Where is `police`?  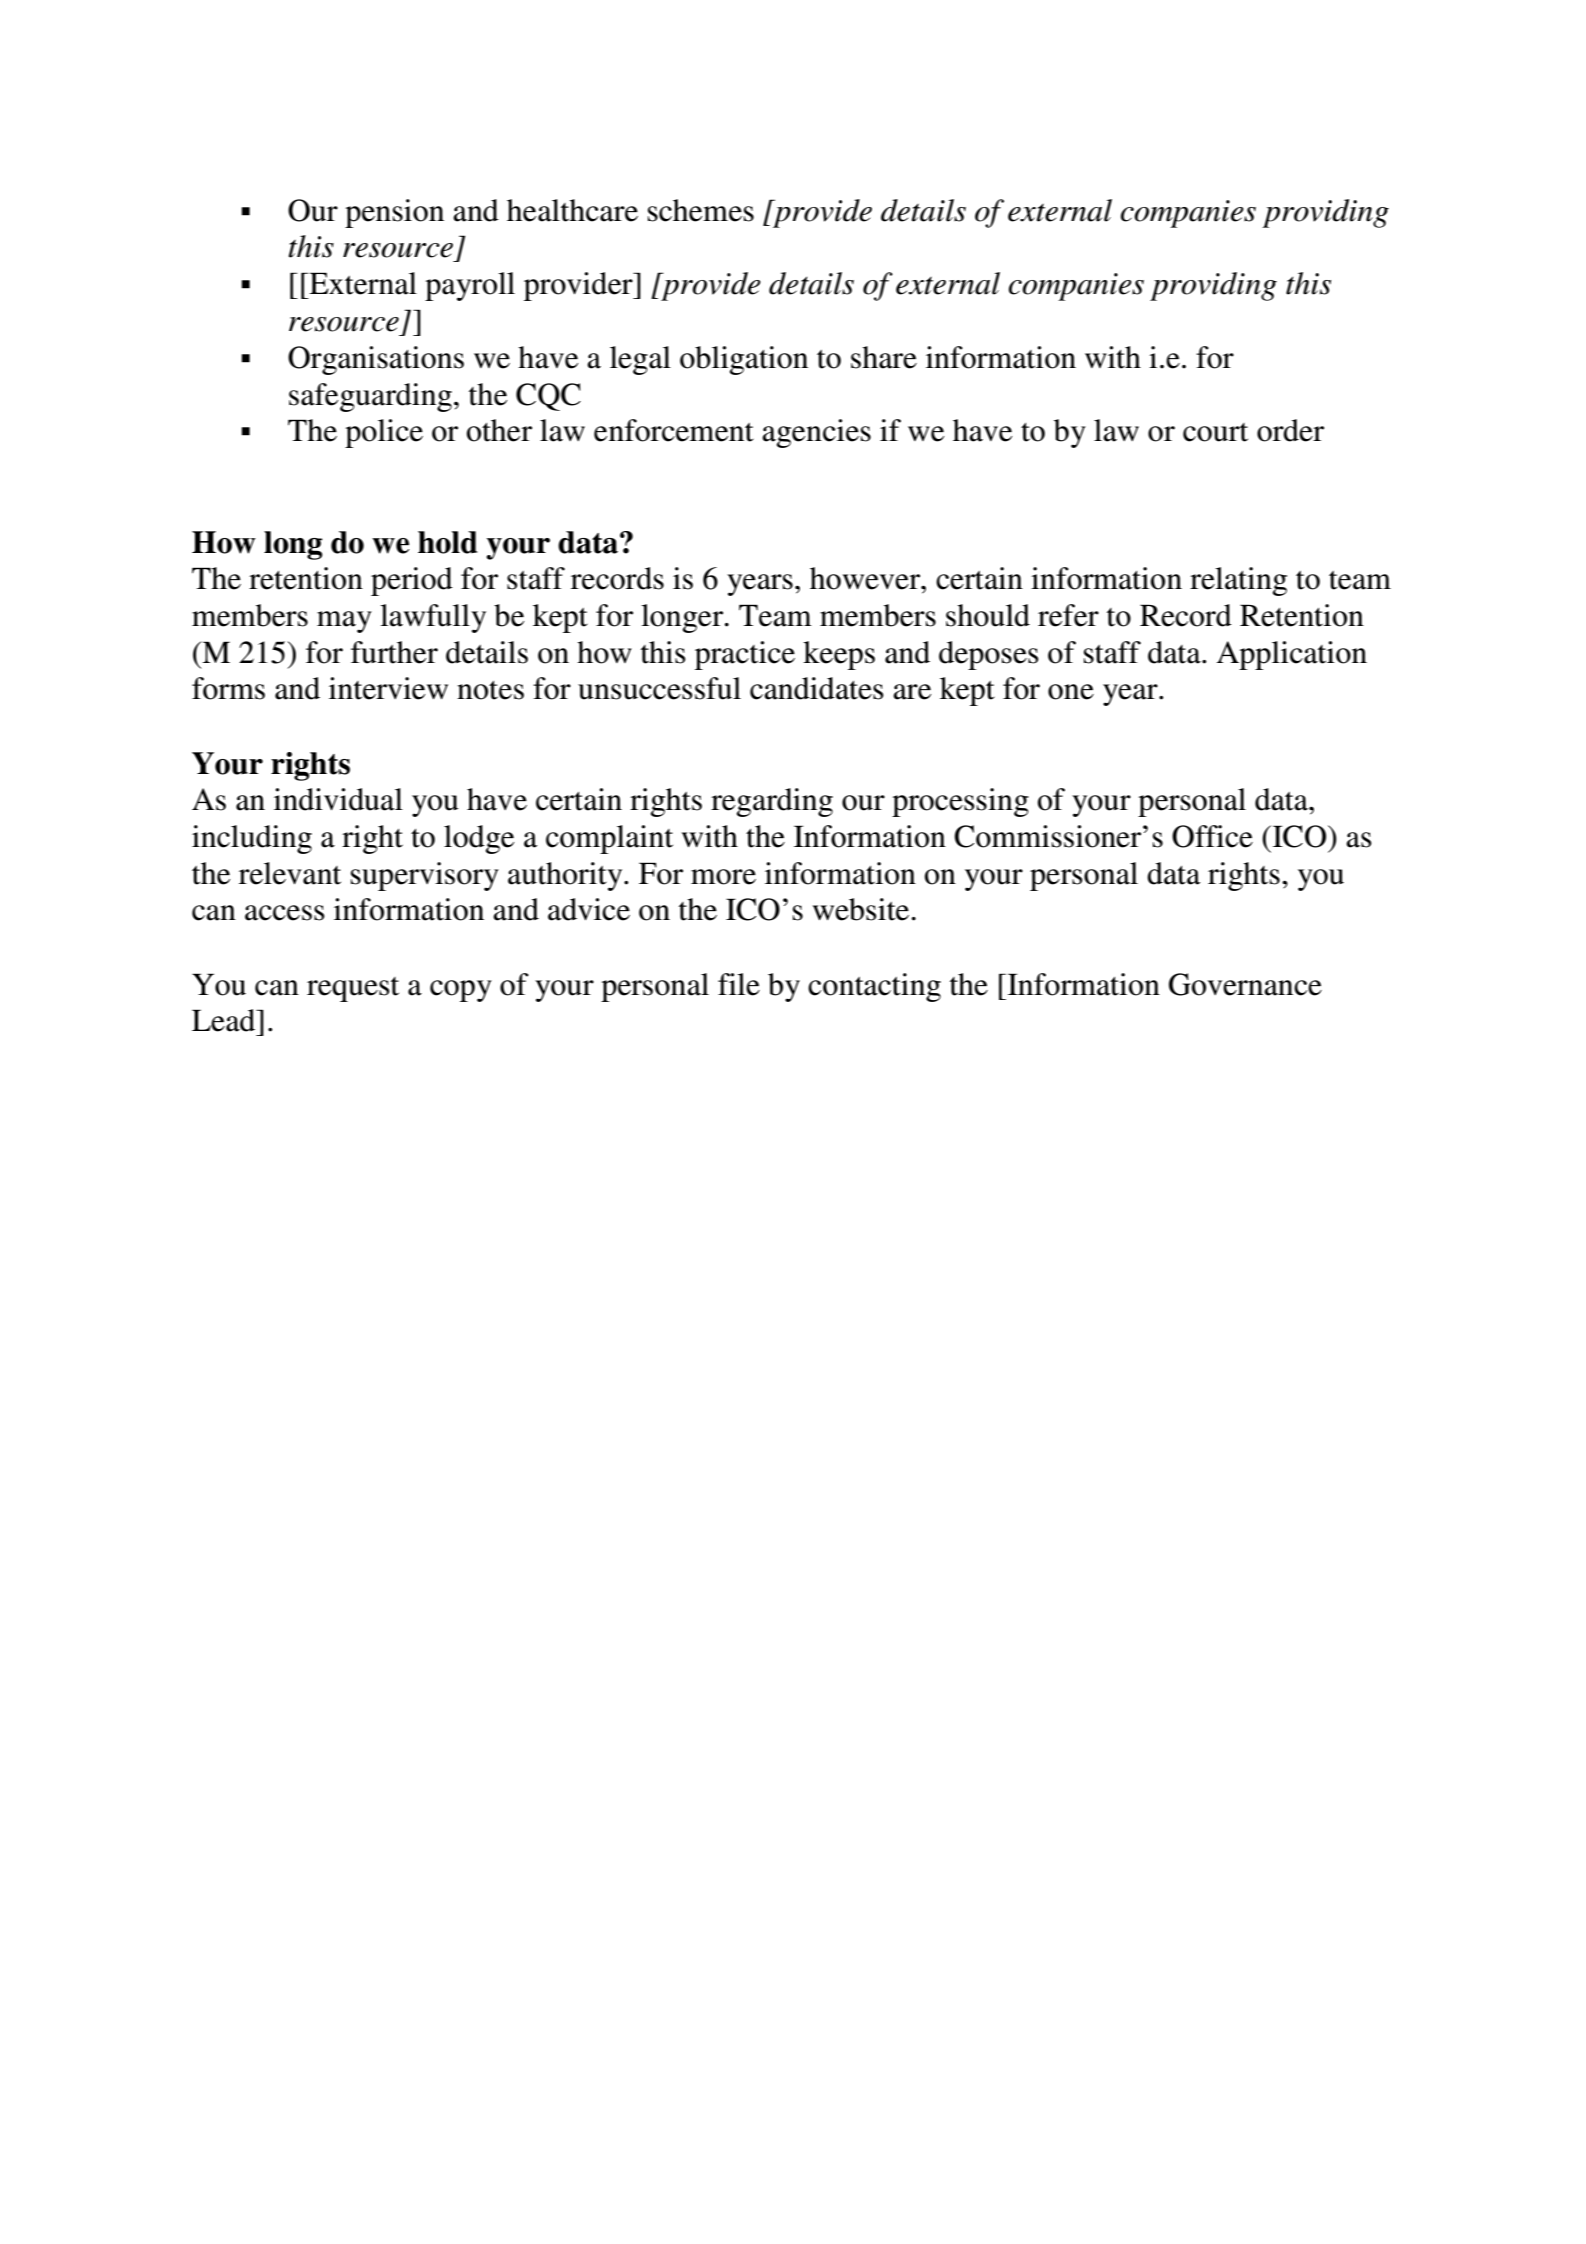 police is located at coordinates (384, 433).
